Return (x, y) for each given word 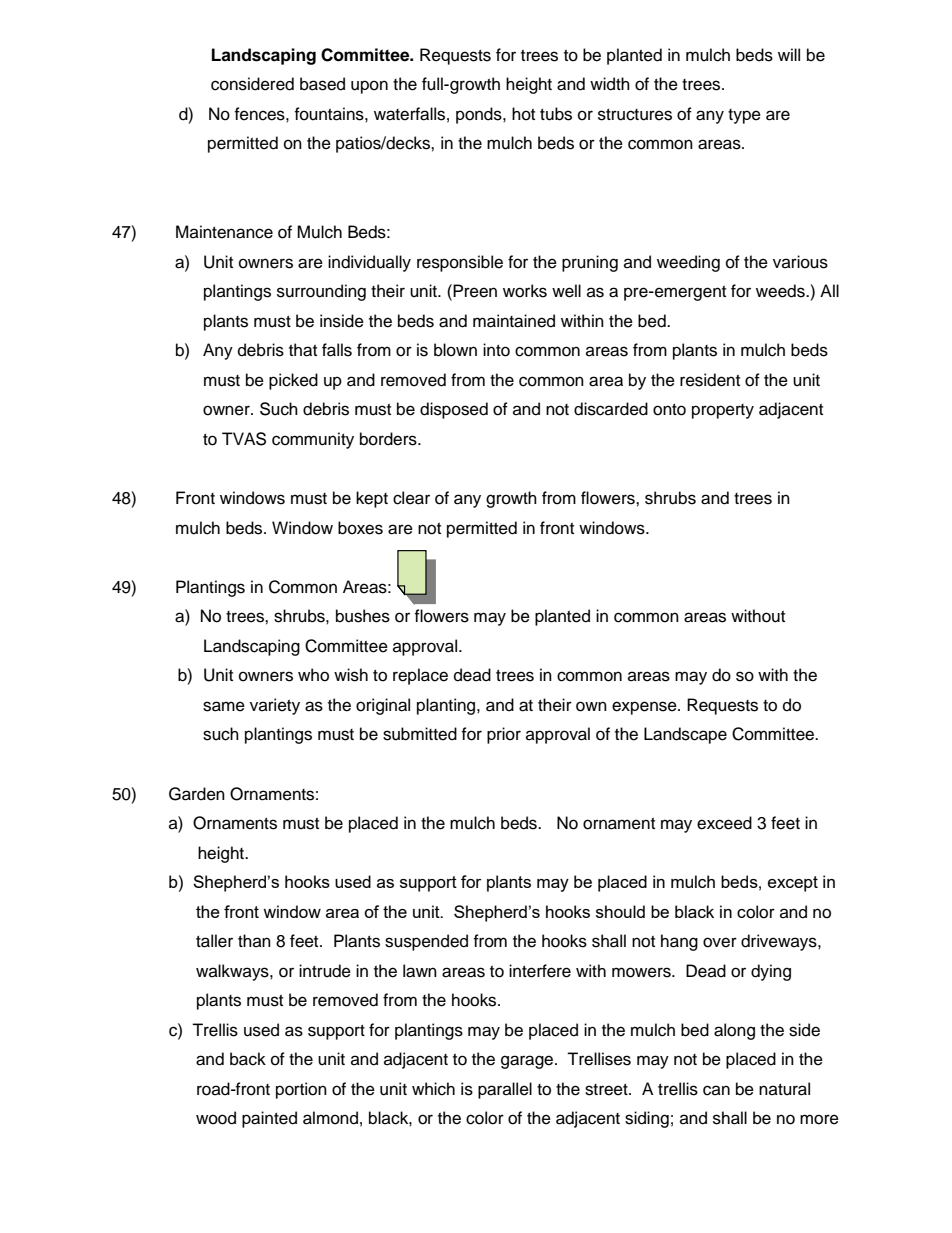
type (744, 116)
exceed (724, 823)
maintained (514, 321)
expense (645, 708)
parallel (505, 1090)
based (322, 84)
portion (301, 1090)
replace (420, 676)
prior (504, 735)
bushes (363, 616)
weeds (781, 291)
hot (523, 114)
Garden (197, 794)
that (303, 350)
